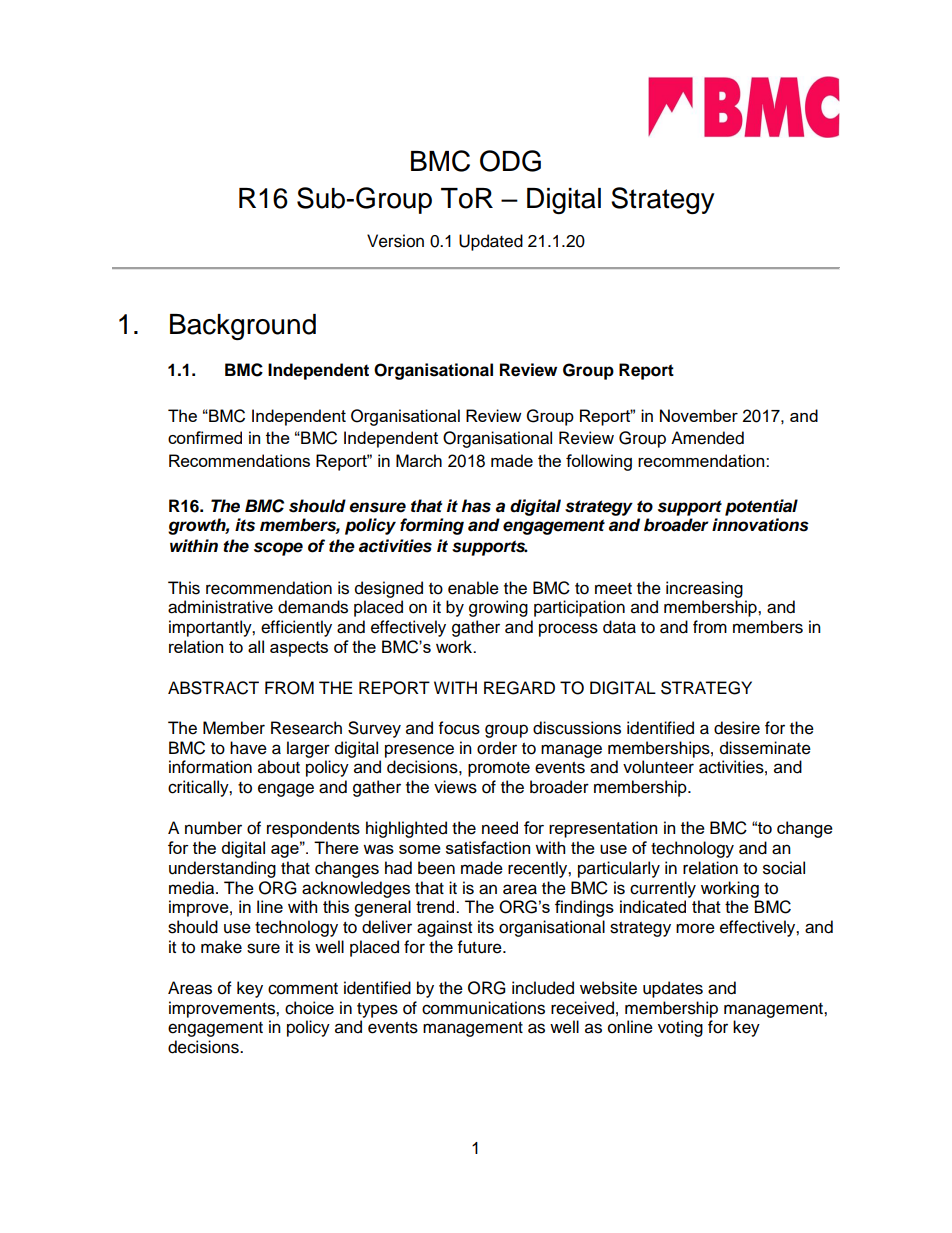  I want to click on Background, so click(243, 327).
